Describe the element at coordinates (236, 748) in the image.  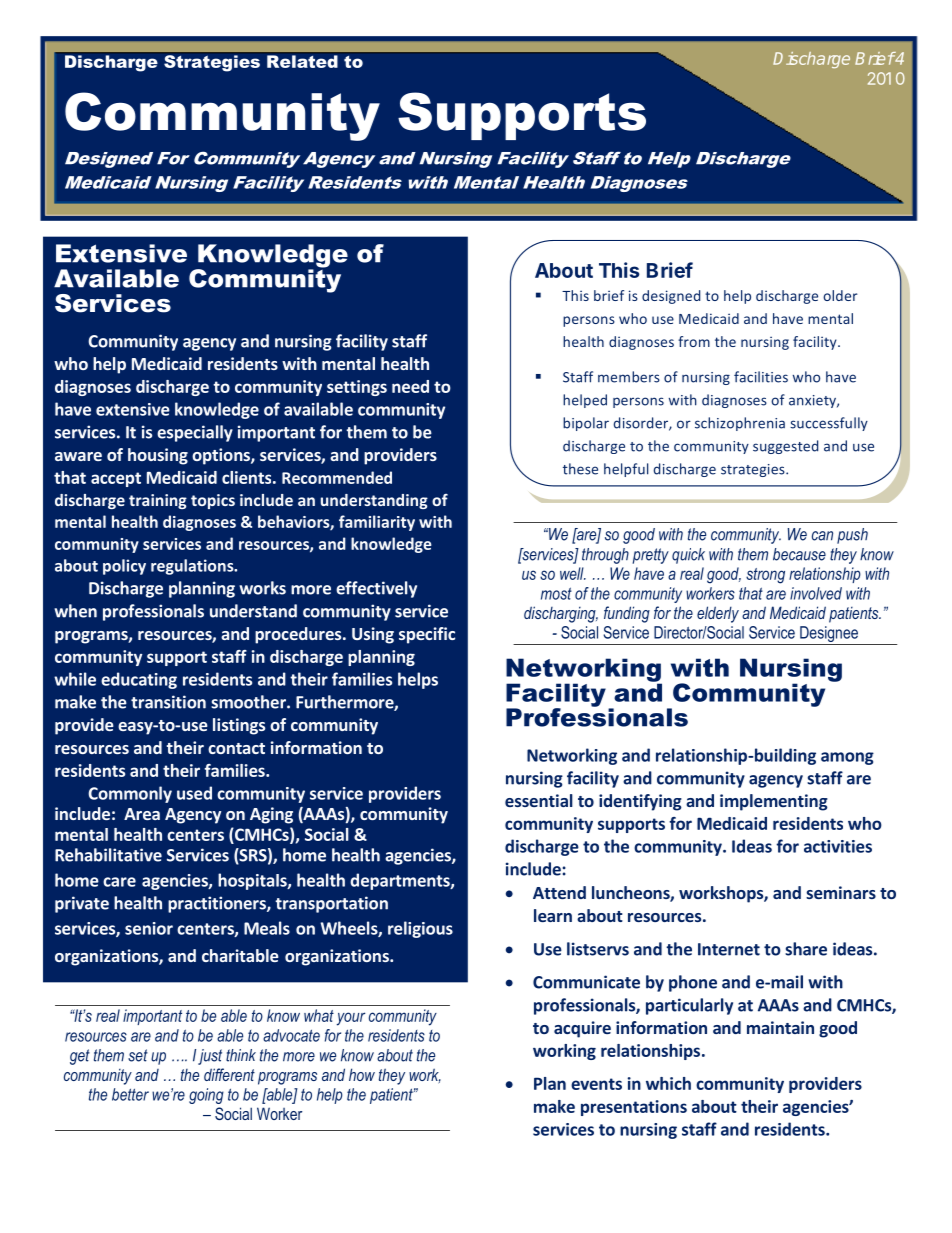
I see `contact` at that location.
